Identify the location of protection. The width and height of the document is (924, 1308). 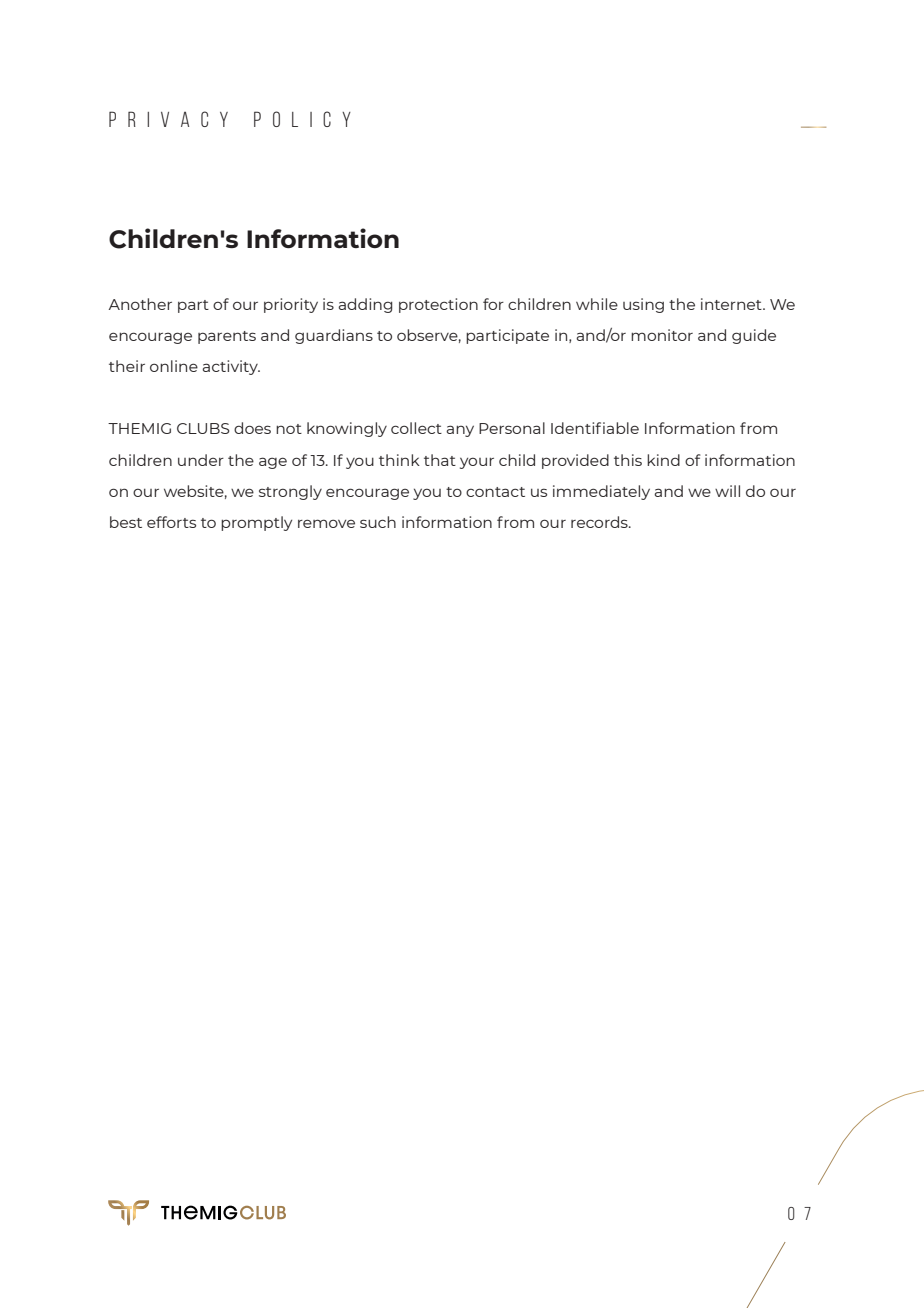
(438, 305).
